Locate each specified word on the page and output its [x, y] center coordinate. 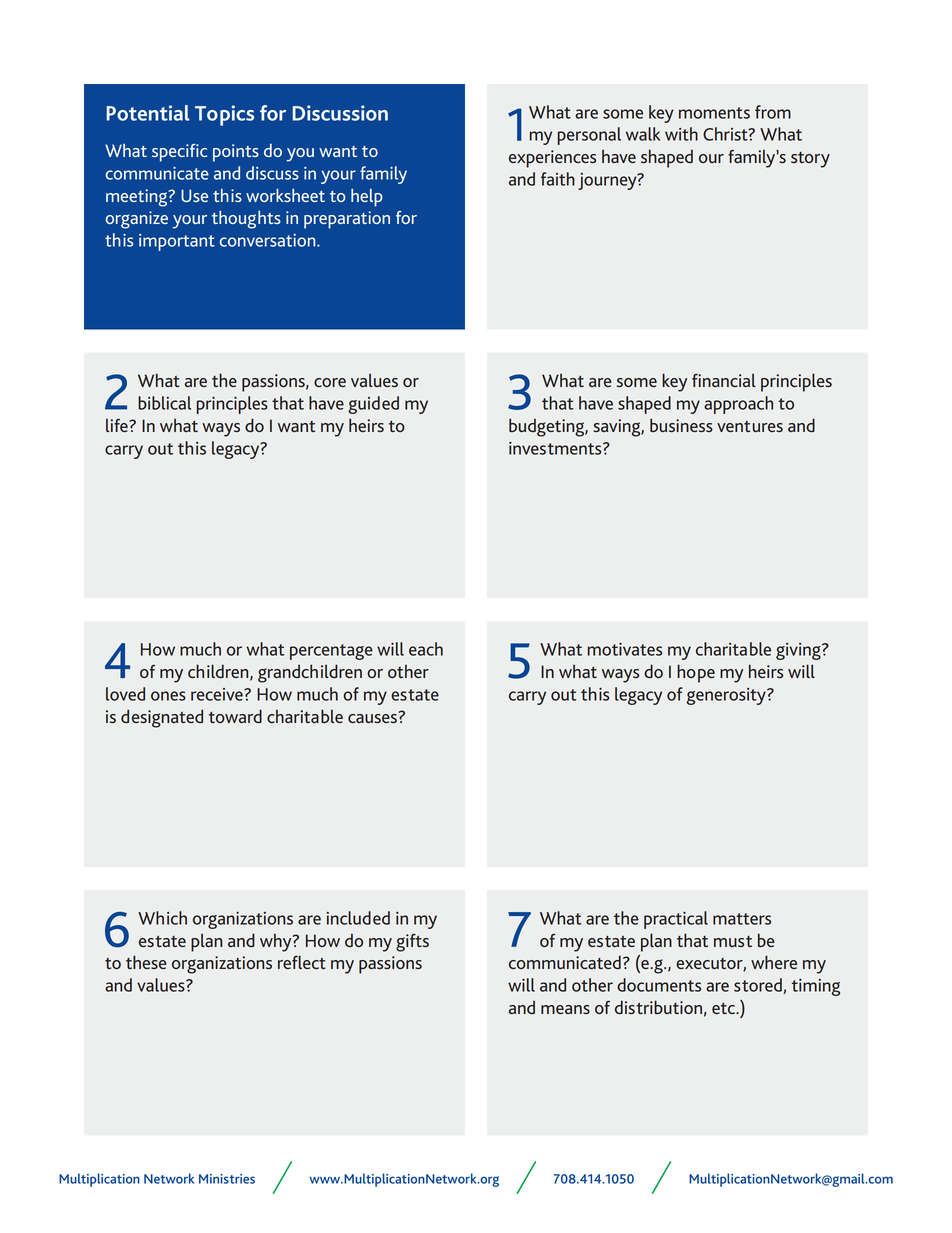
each [426, 649]
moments [714, 113]
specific [179, 153]
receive [218, 694]
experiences [552, 159]
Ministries [227, 1179]
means [565, 1009]
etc [725, 1008]
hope [696, 673]
